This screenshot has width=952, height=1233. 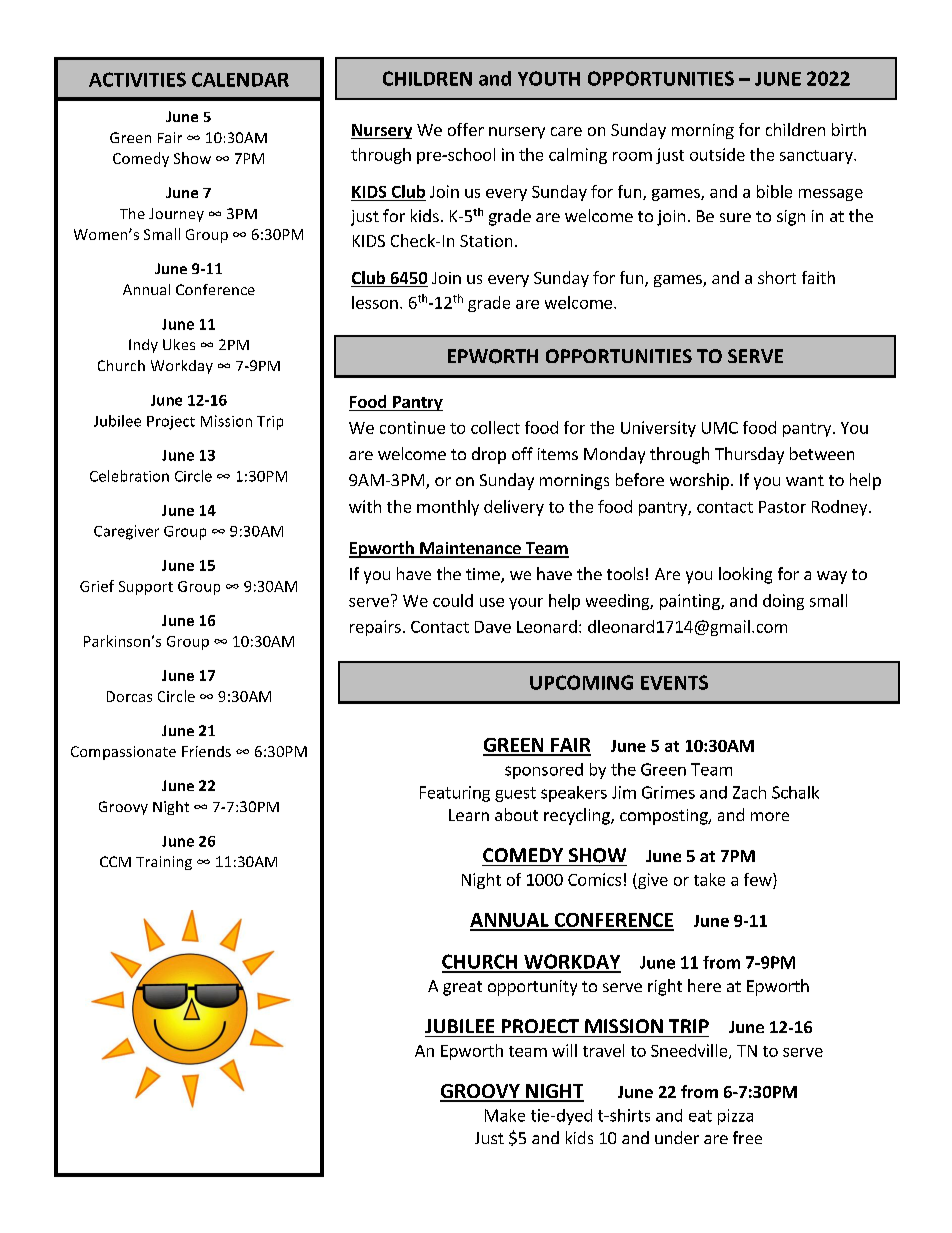 What do you see at coordinates (717, 154) in the screenshot?
I see `outside` at bounding box center [717, 154].
